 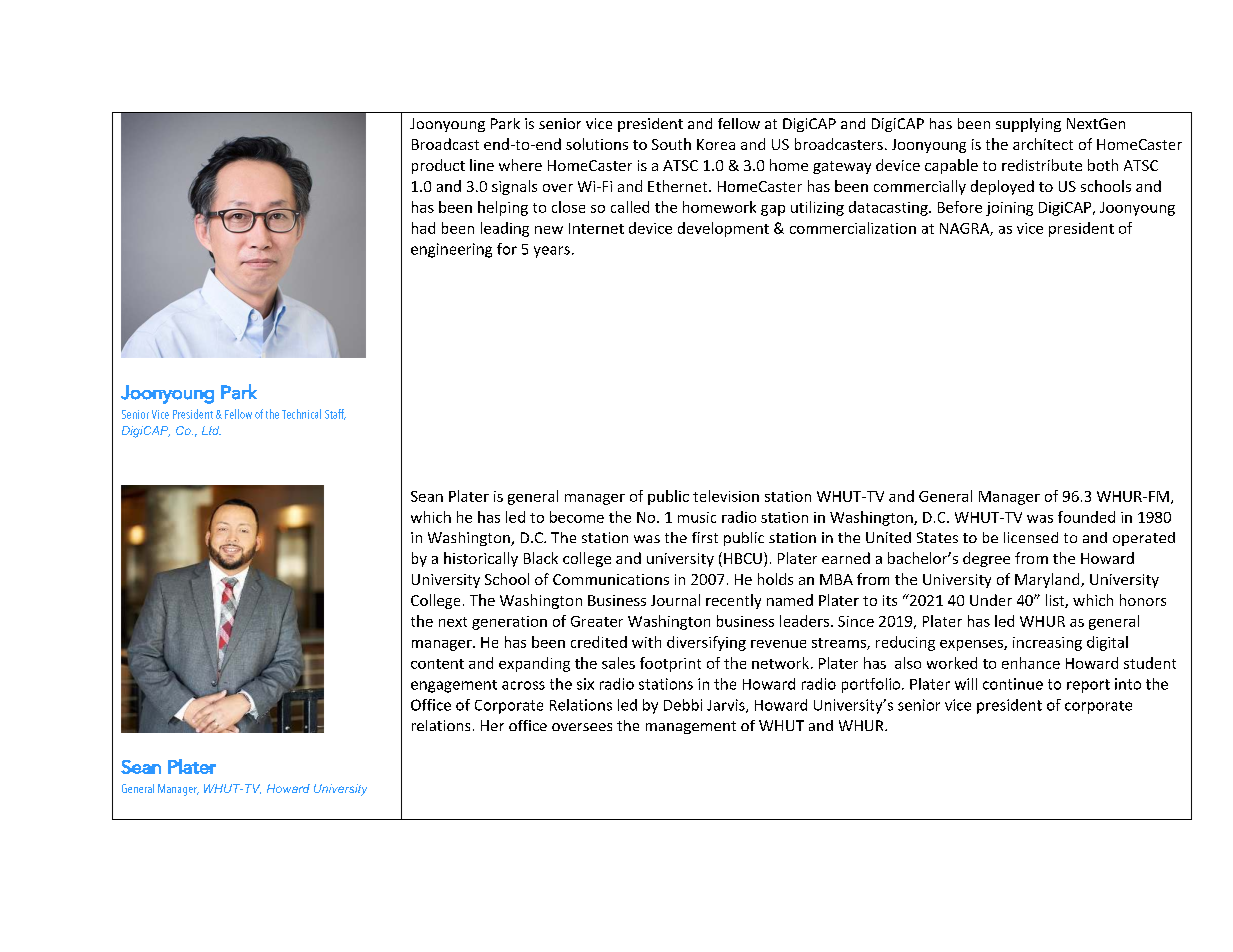 I want to click on music, so click(x=697, y=517).
